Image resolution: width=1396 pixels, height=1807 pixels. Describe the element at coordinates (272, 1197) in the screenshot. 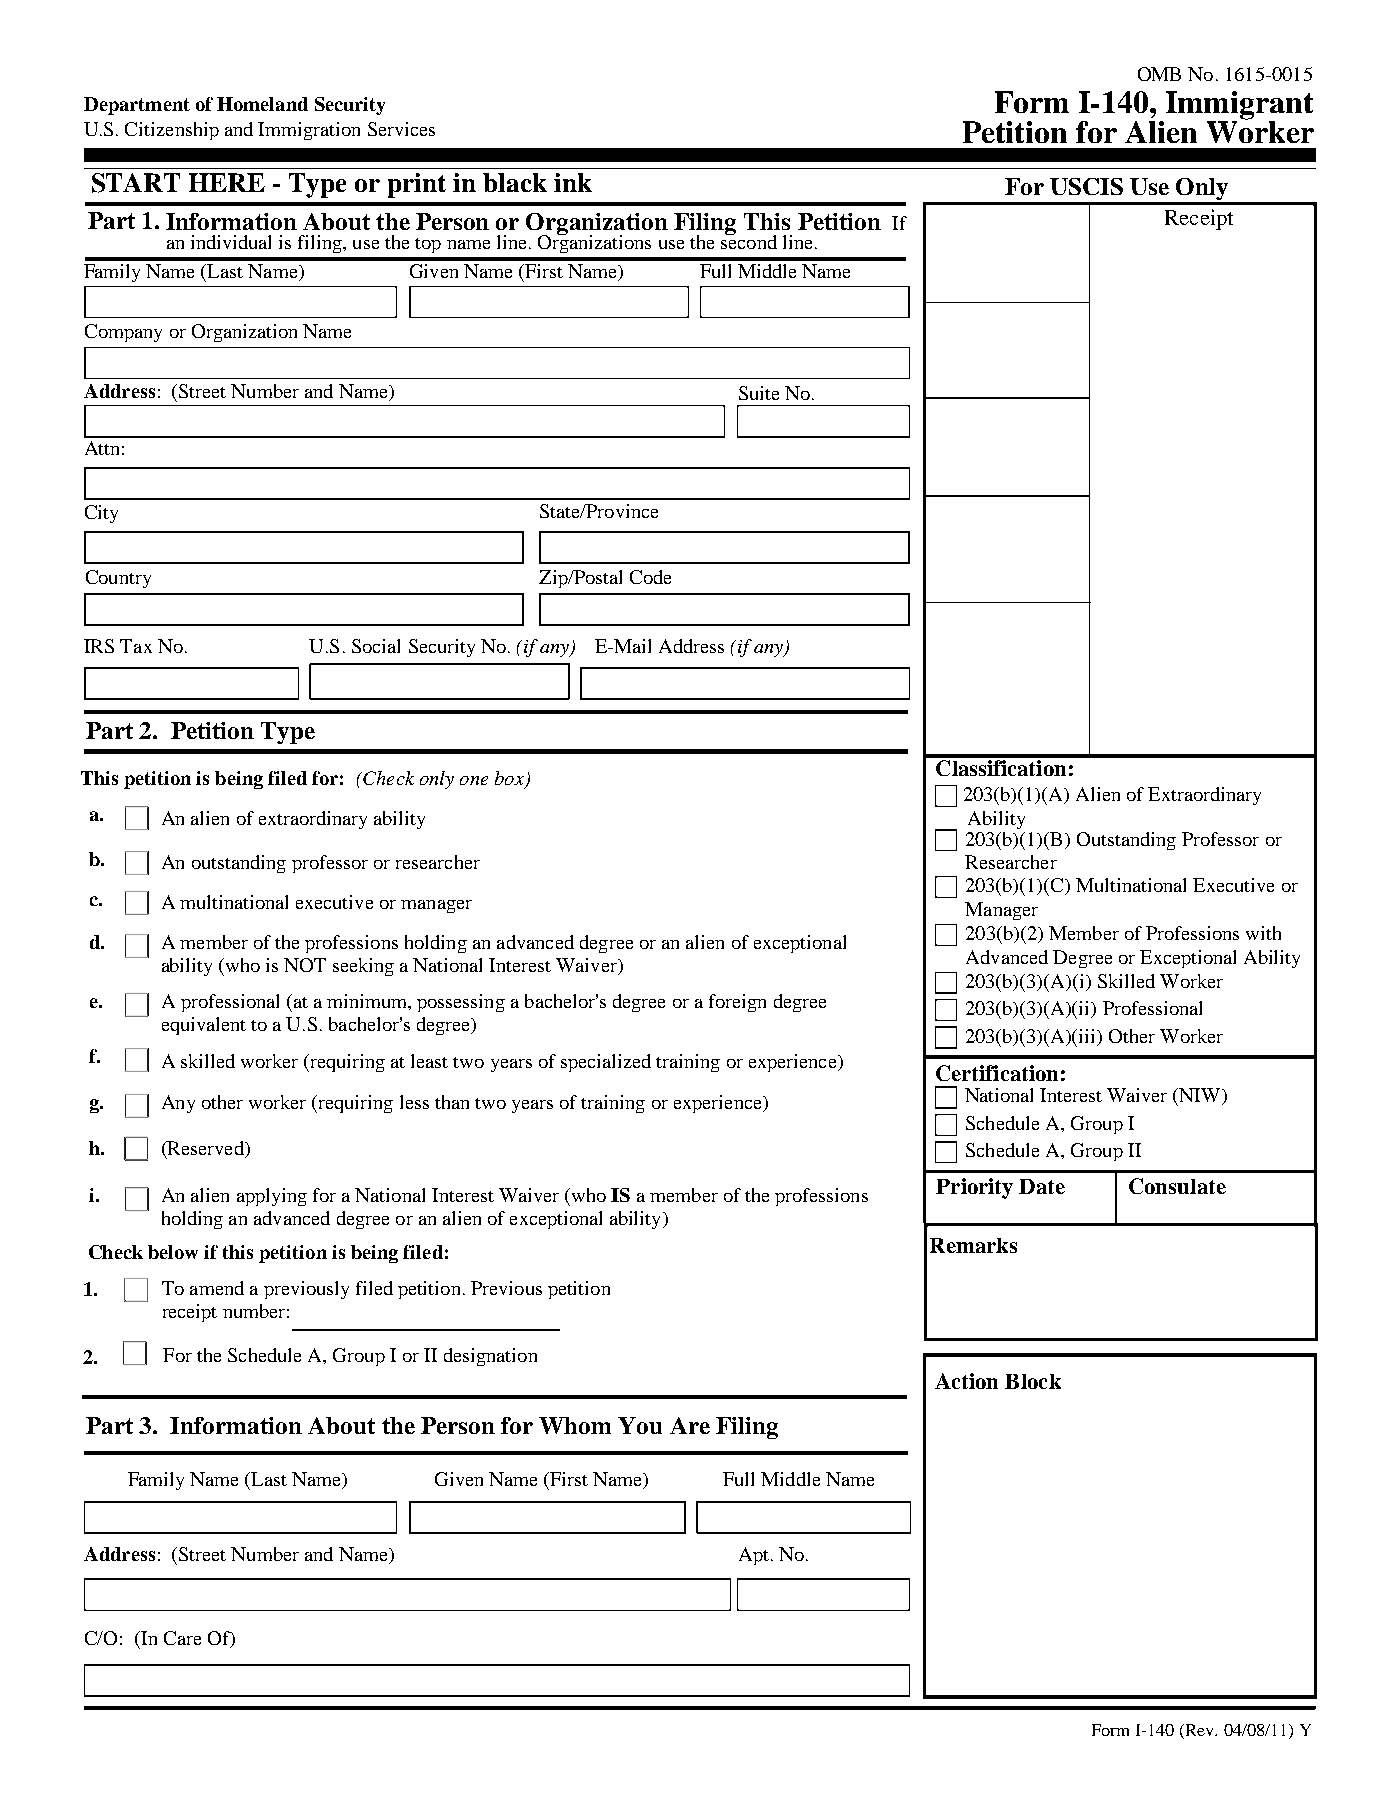

I see `applying` at that location.
